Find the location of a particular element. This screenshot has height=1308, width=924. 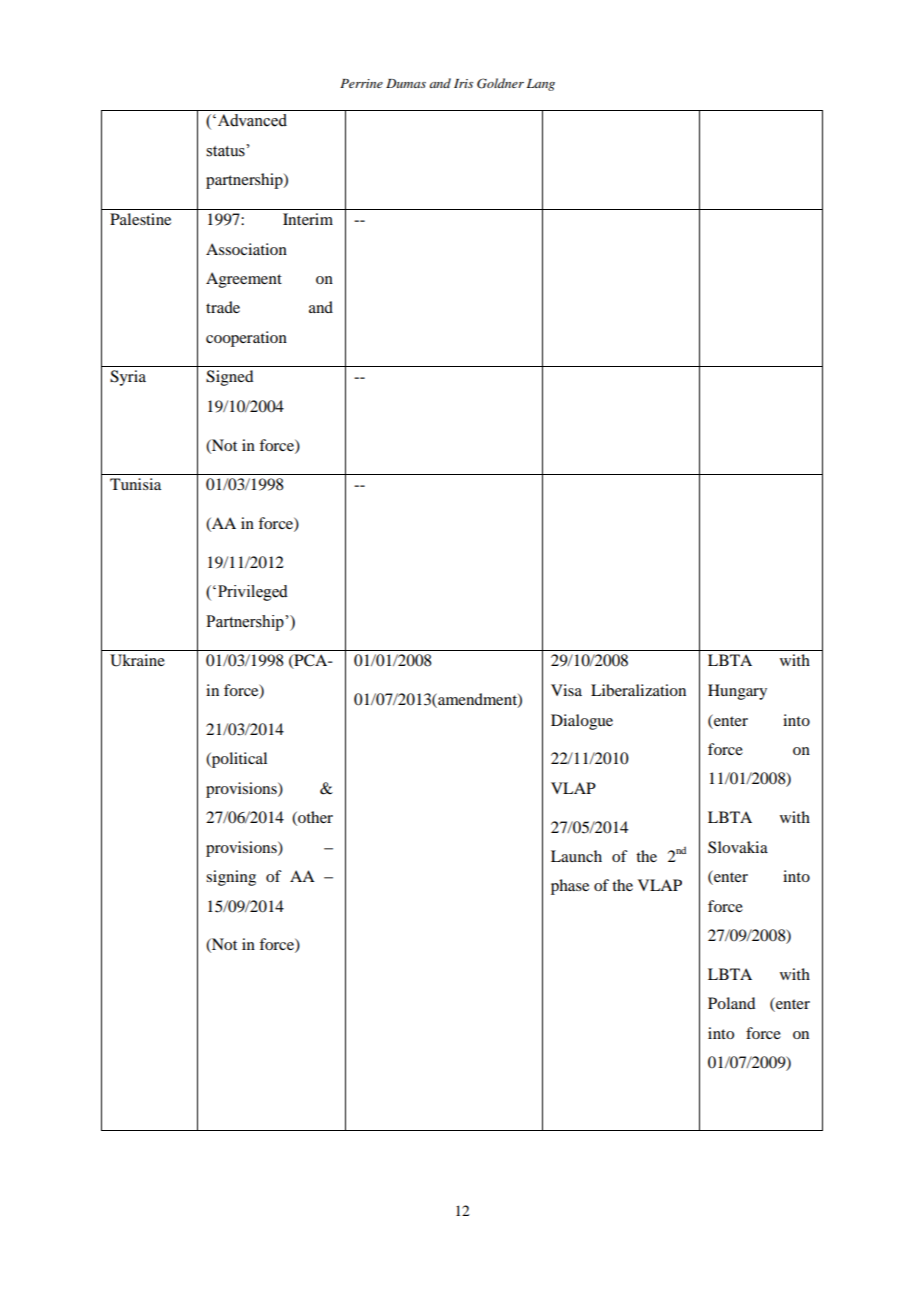

Poland is located at coordinates (731, 1003).
